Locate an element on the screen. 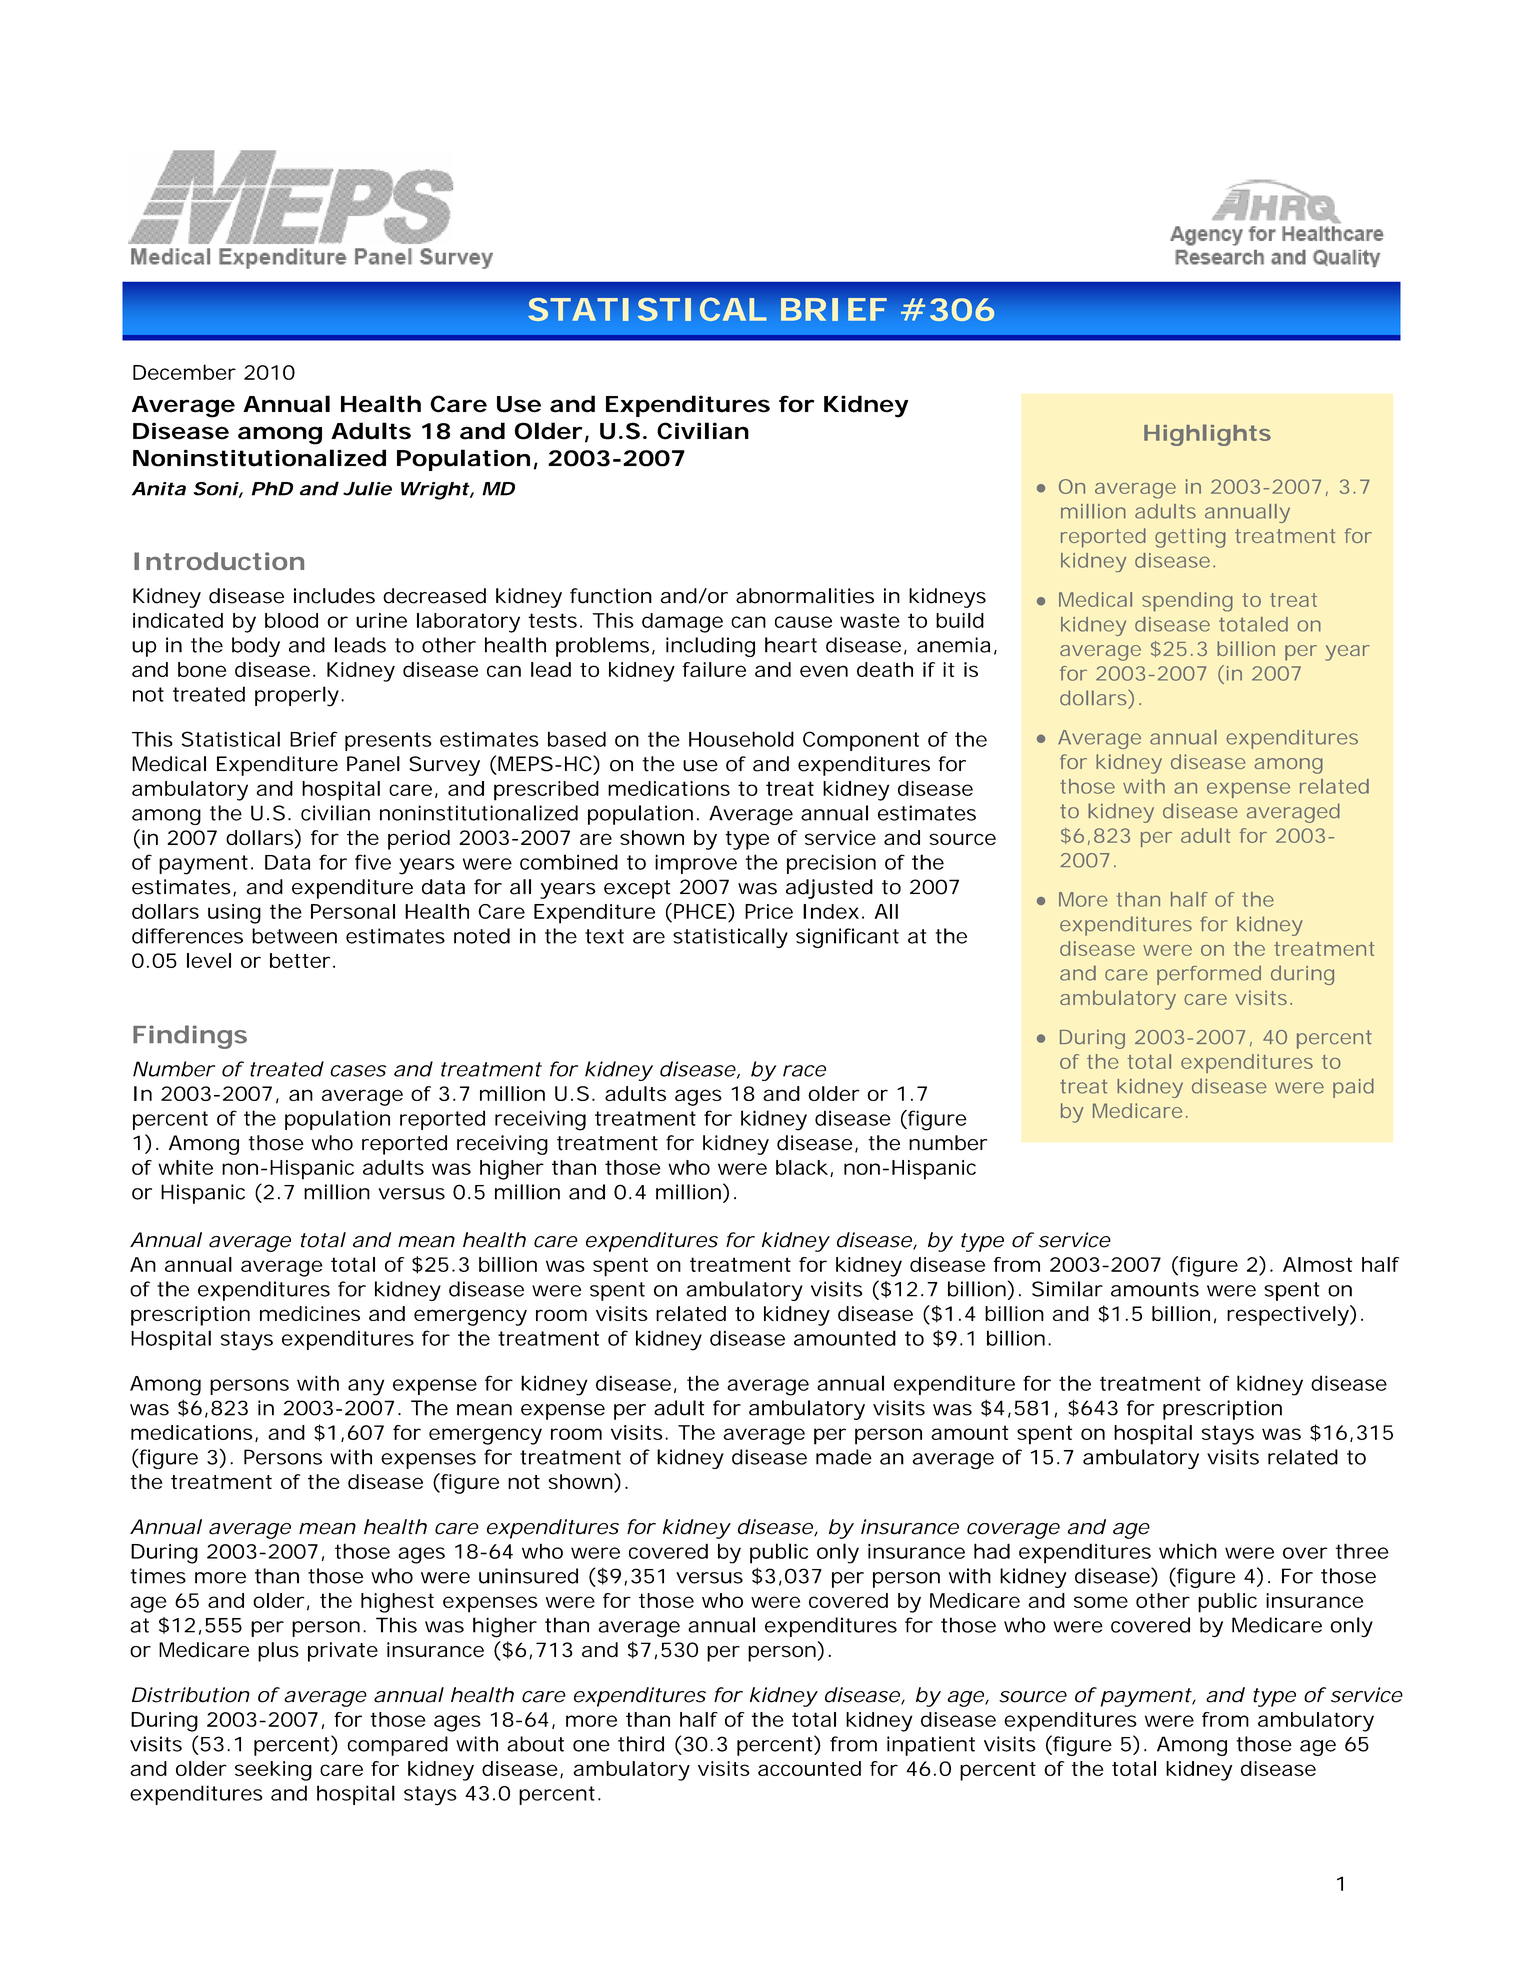 The height and width of the screenshot is (1971, 1523). Highlights is located at coordinates (1207, 435).
